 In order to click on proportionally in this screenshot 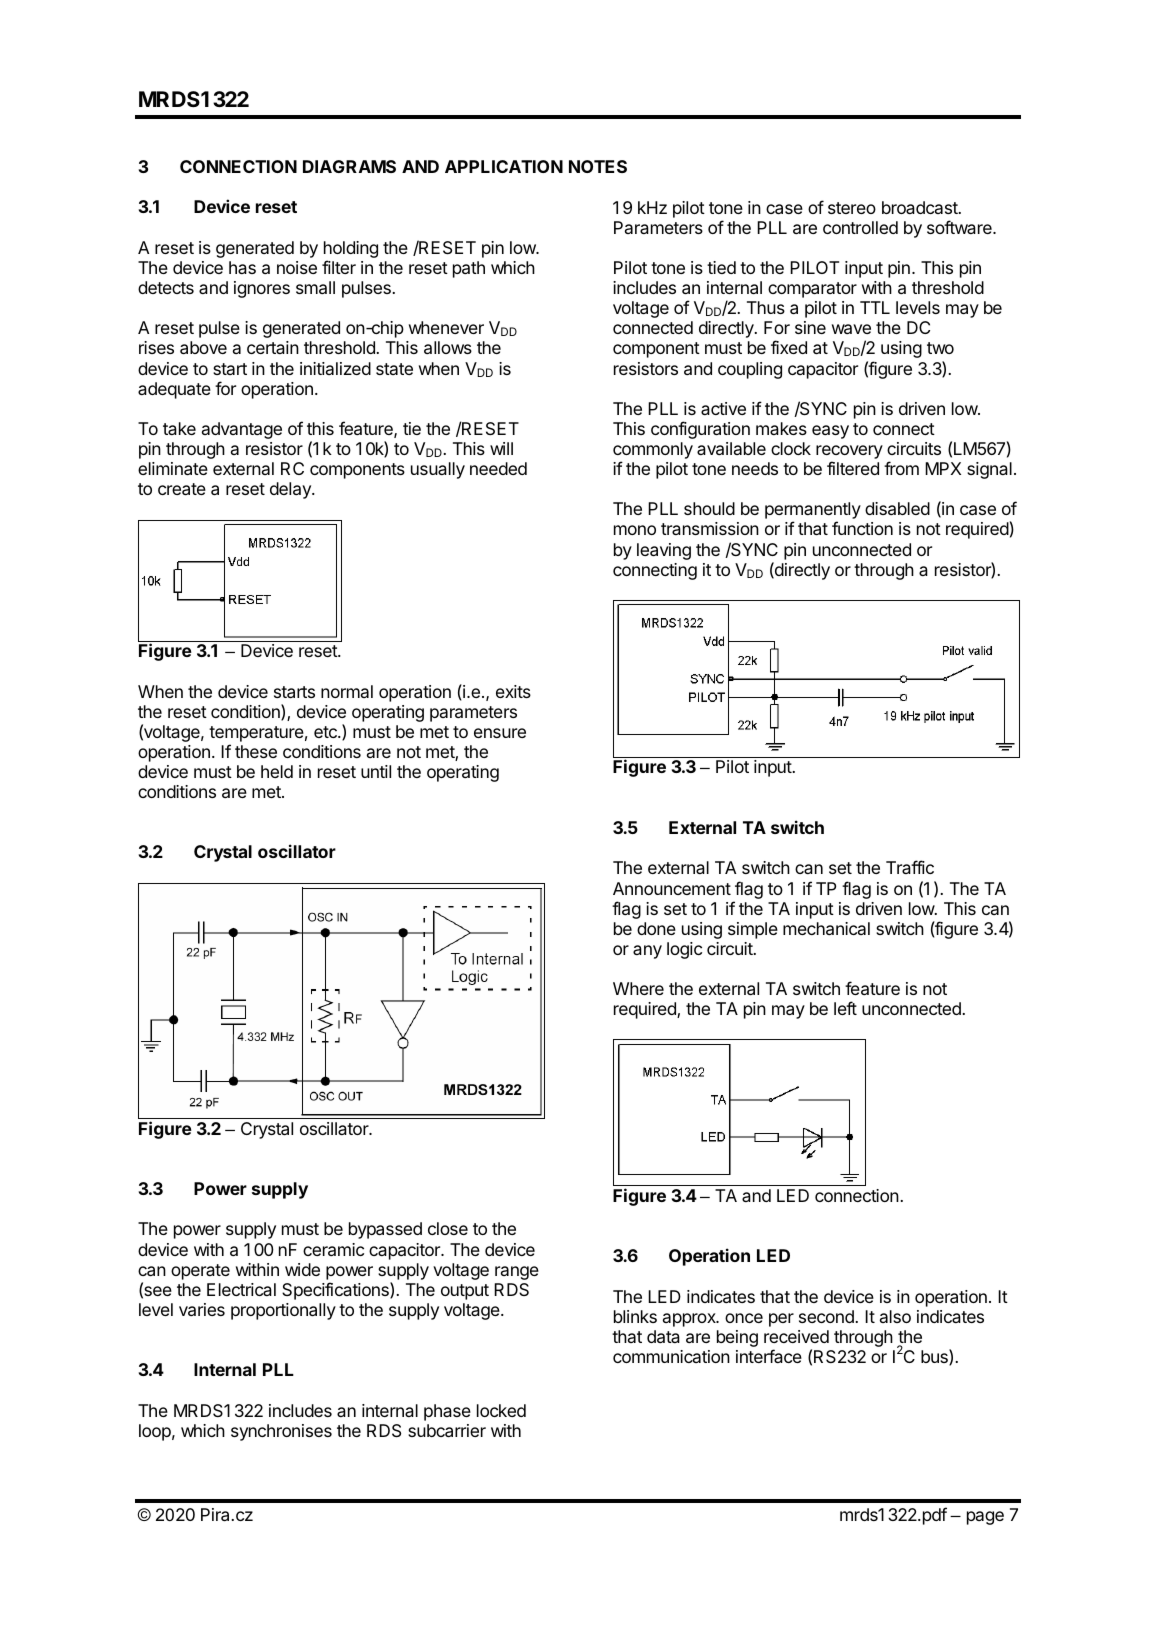, I will do `click(283, 1311)`.
